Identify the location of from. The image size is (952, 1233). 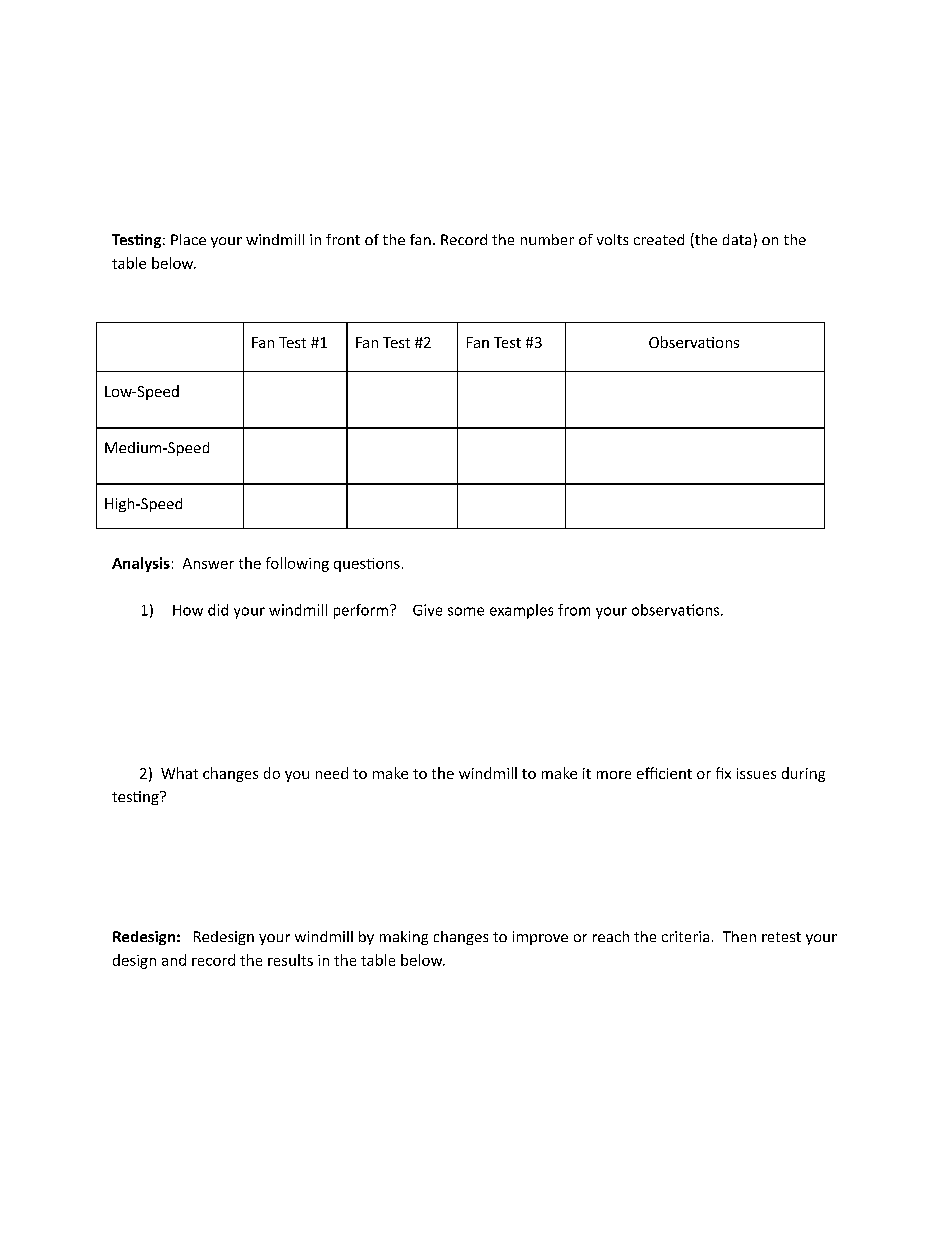
(574, 610).
